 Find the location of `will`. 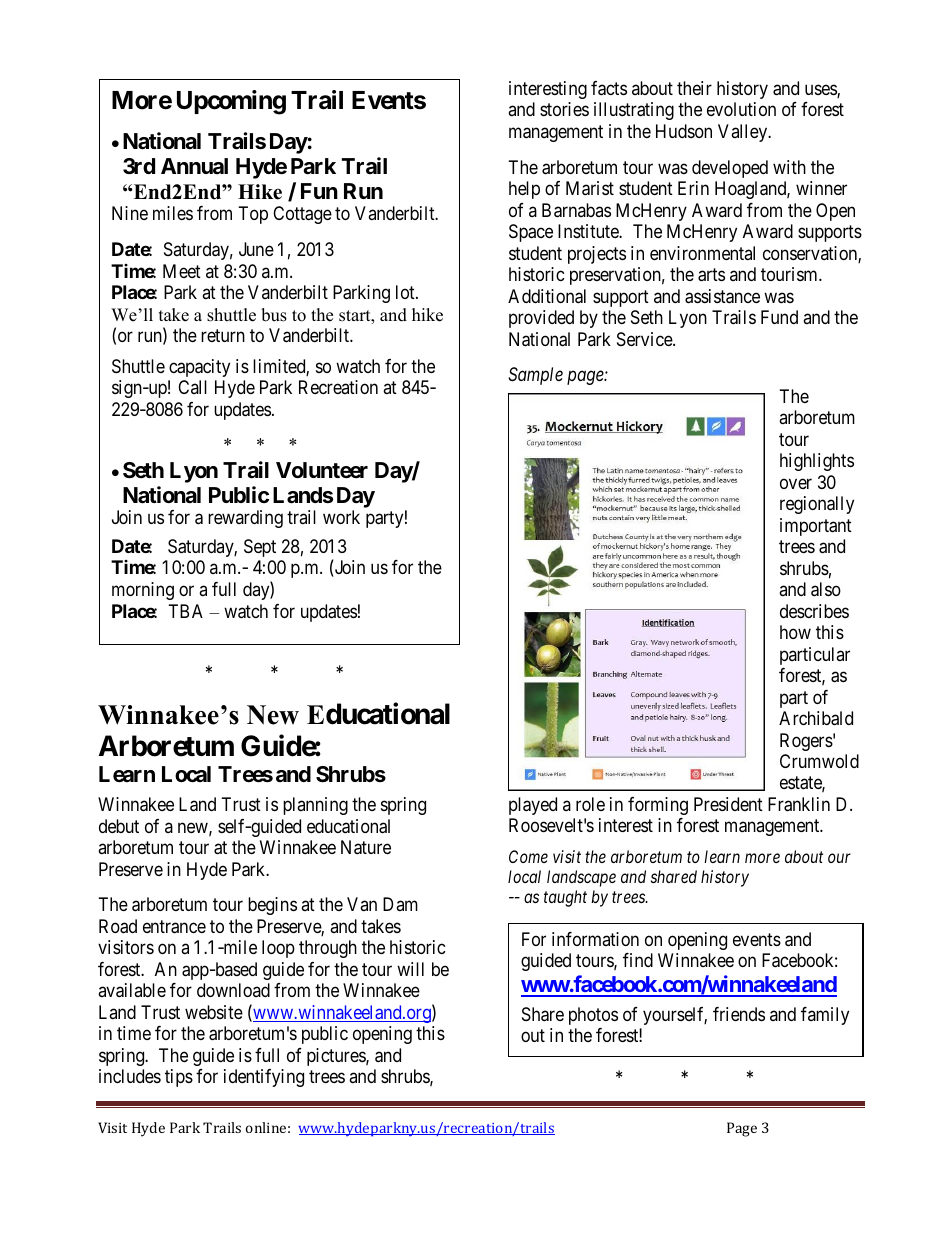

will is located at coordinates (410, 969).
